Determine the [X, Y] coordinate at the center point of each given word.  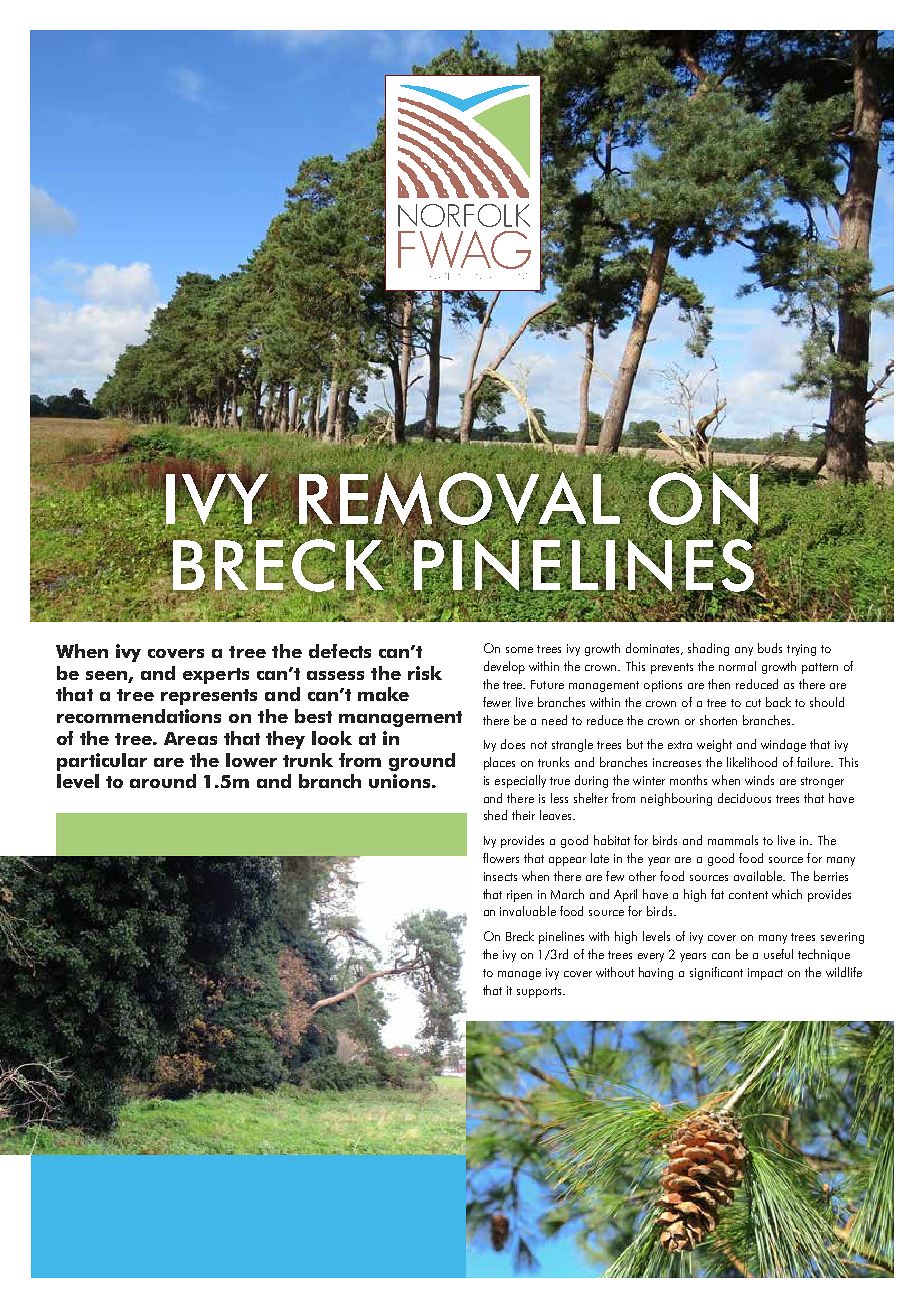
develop [504, 667]
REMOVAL [459, 499]
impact [765, 974]
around [163, 781]
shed [495, 815]
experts [216, 676]
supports [540, 992]
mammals [733, 840]
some [519, 650]
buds [770, 648]
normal [737, 666]
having [656, 973]
